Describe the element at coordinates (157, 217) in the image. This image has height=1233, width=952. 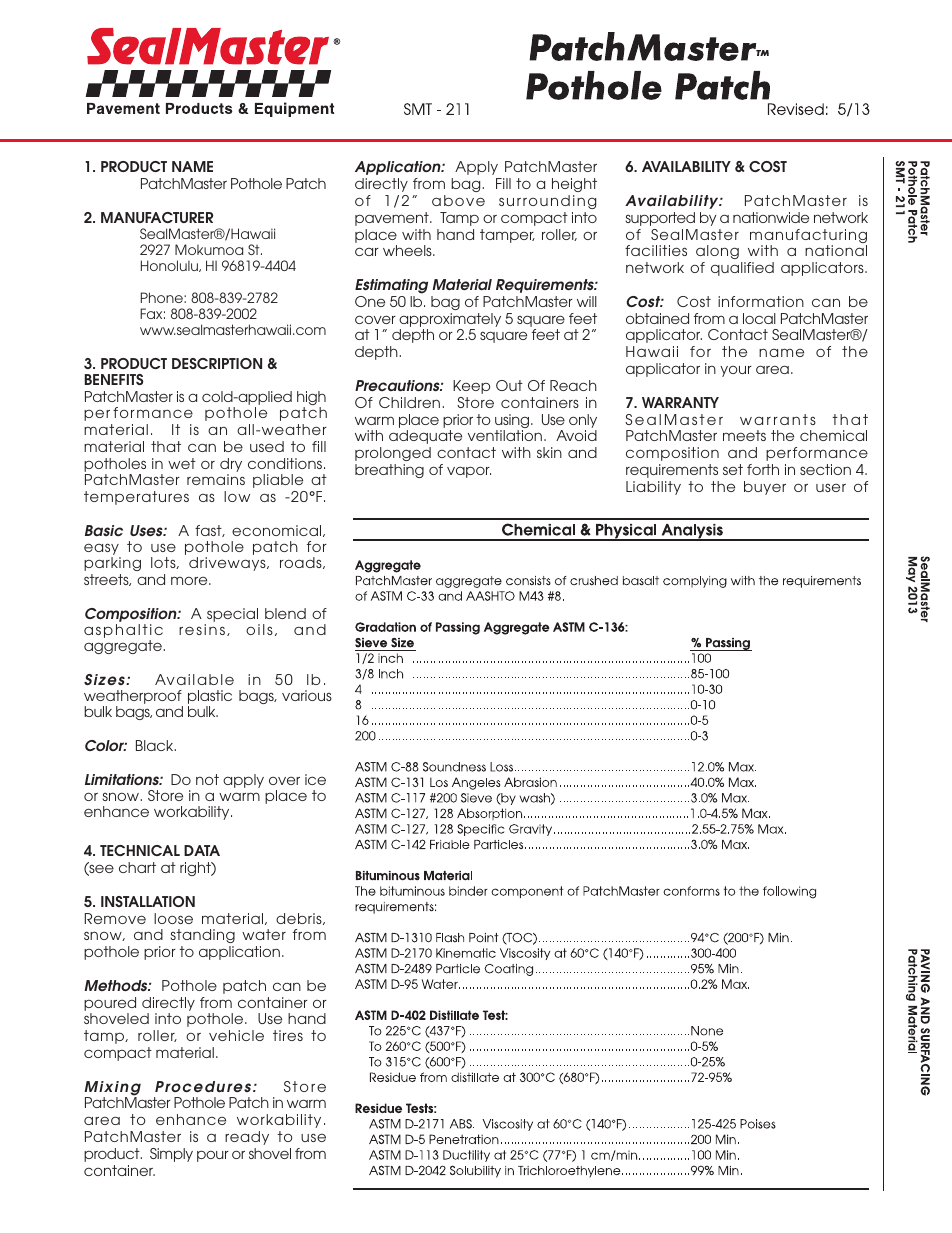
I see `MANUFACTURER` at that location.
